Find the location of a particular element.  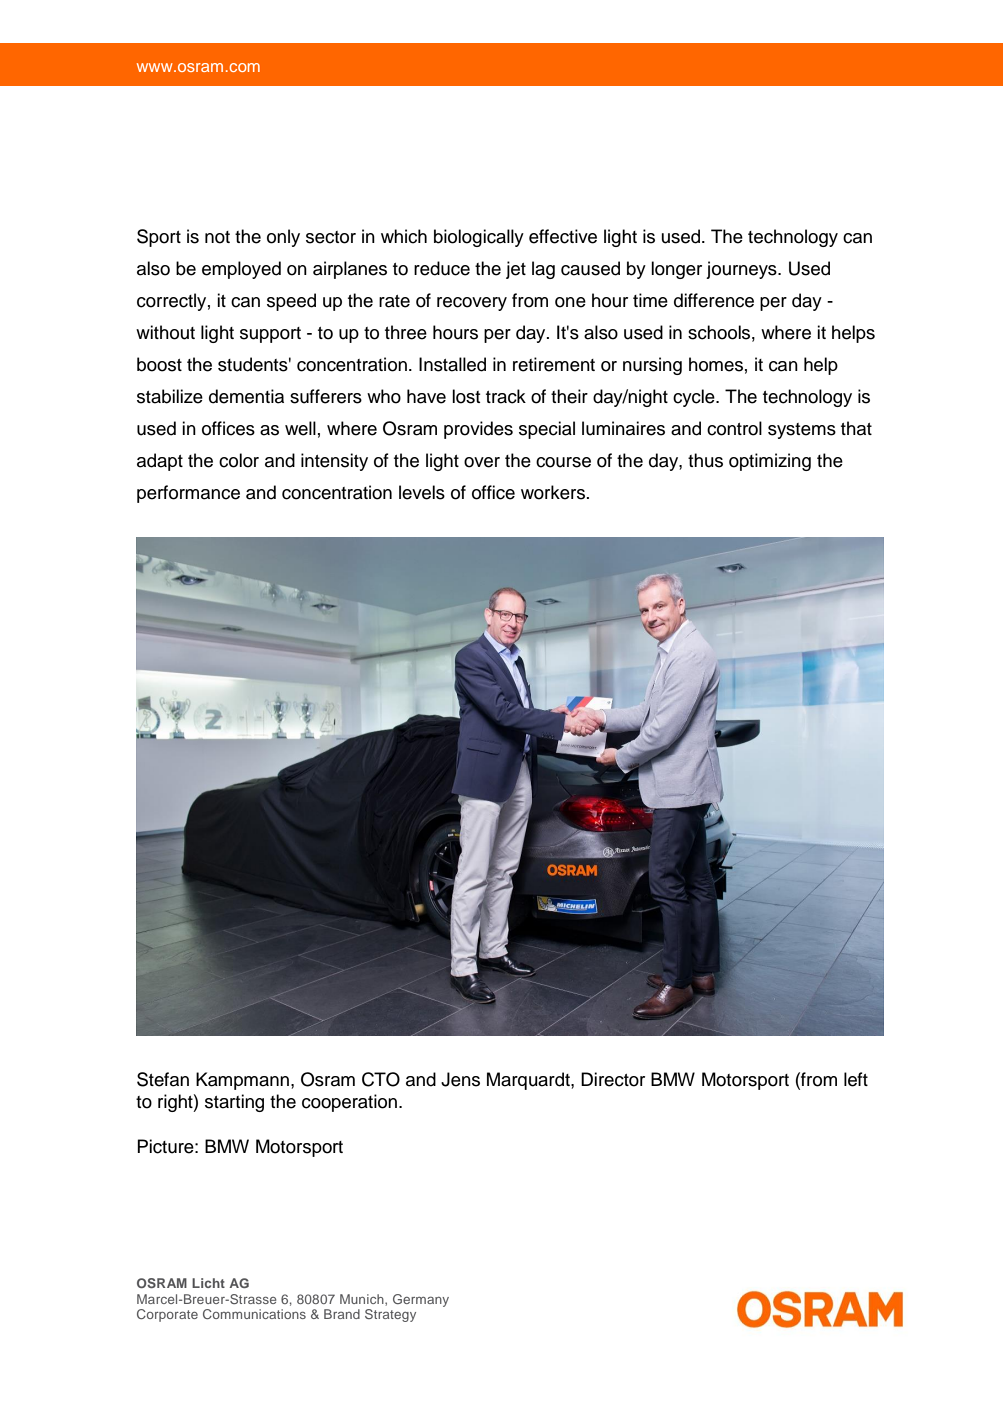

performance is located at coordinates (188, 494).
